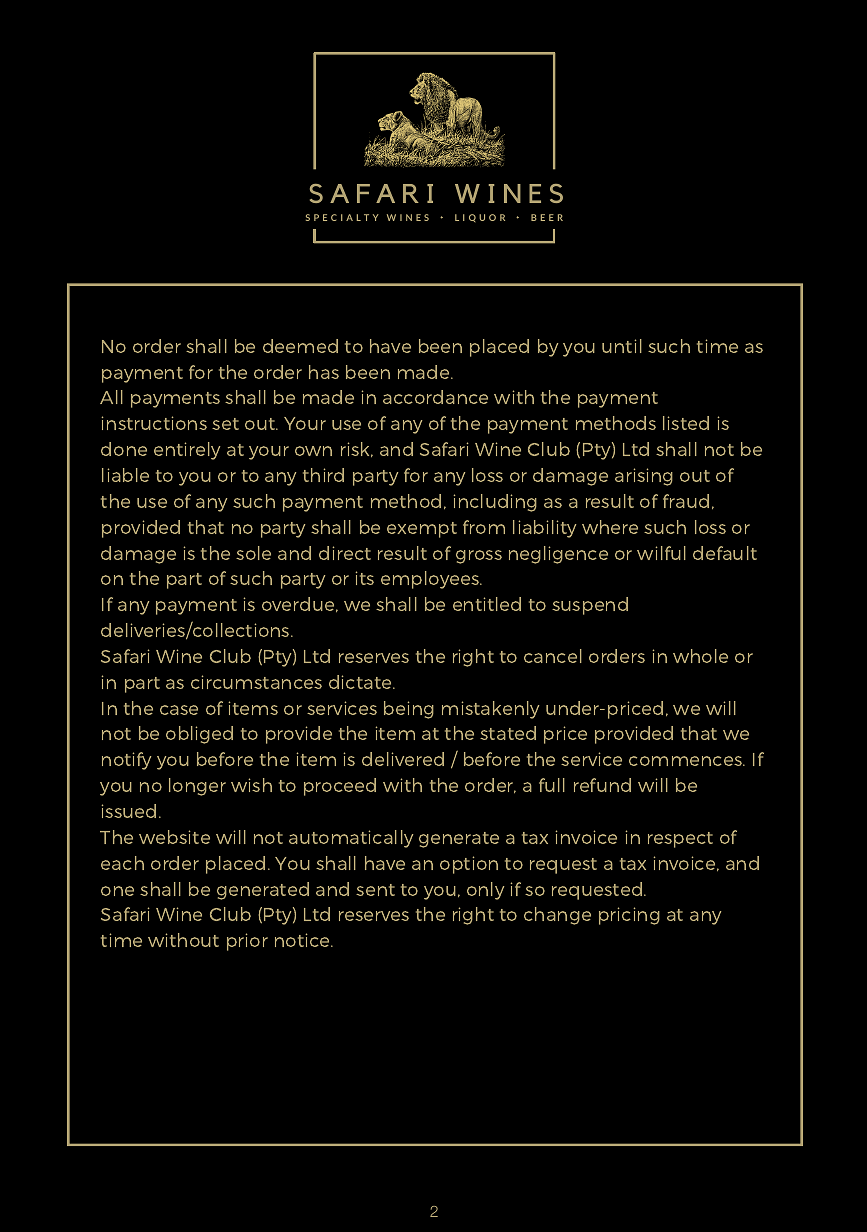 Image resolution: width=867 pixels, height=1232 pixels. I want to click on exempt, so click(422, 530).
